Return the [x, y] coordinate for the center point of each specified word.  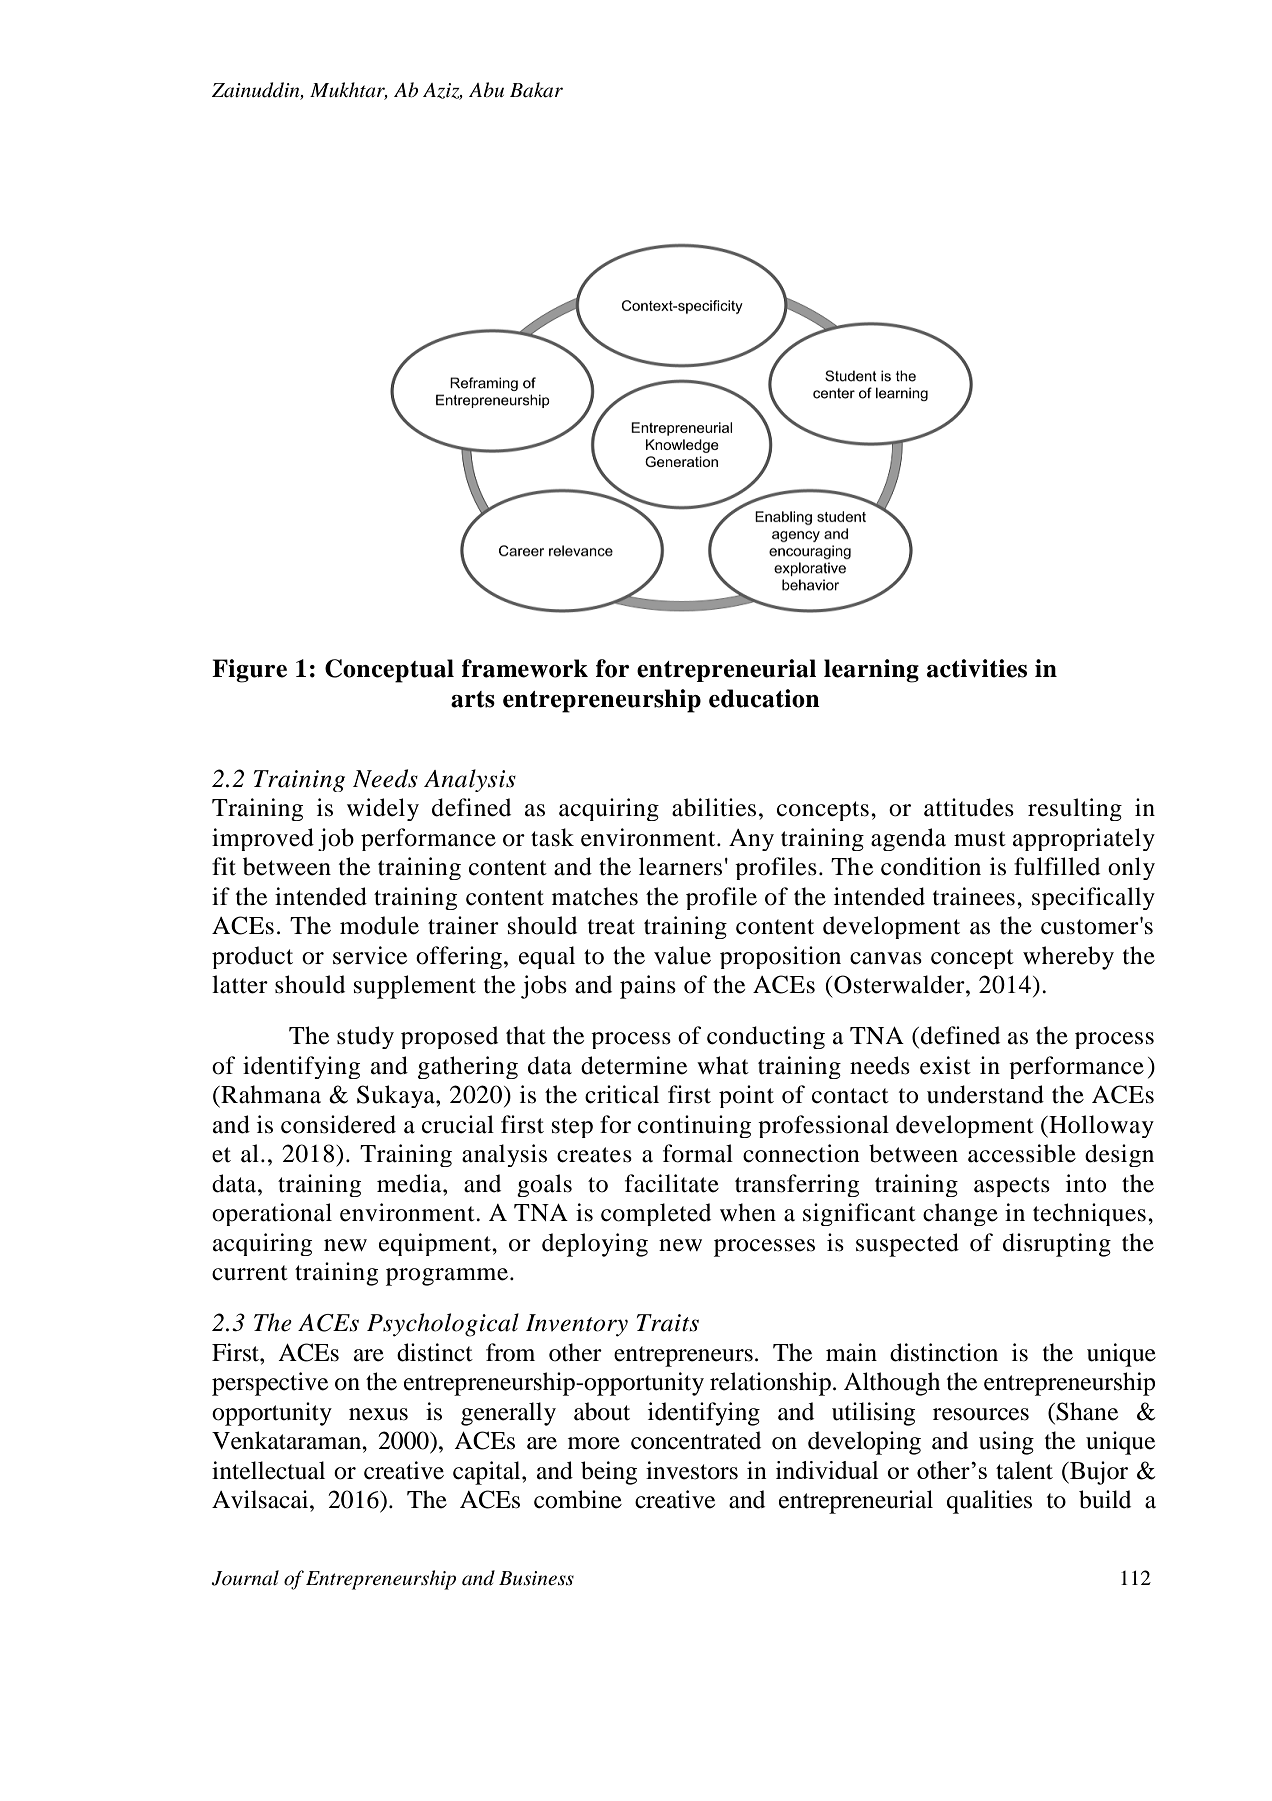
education [764, 698]
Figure [249, 671]
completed [656, 1214]
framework [525, 668]
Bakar [536, 90]
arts [473, 699]
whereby [1068, 958]
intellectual [268, 1470]
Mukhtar [349, 90]
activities [977, 668]
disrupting [1057, 1245]
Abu [486, 90]
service [370, 955]
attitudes [969, 807]
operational [272, 1214]
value [682, 955]
